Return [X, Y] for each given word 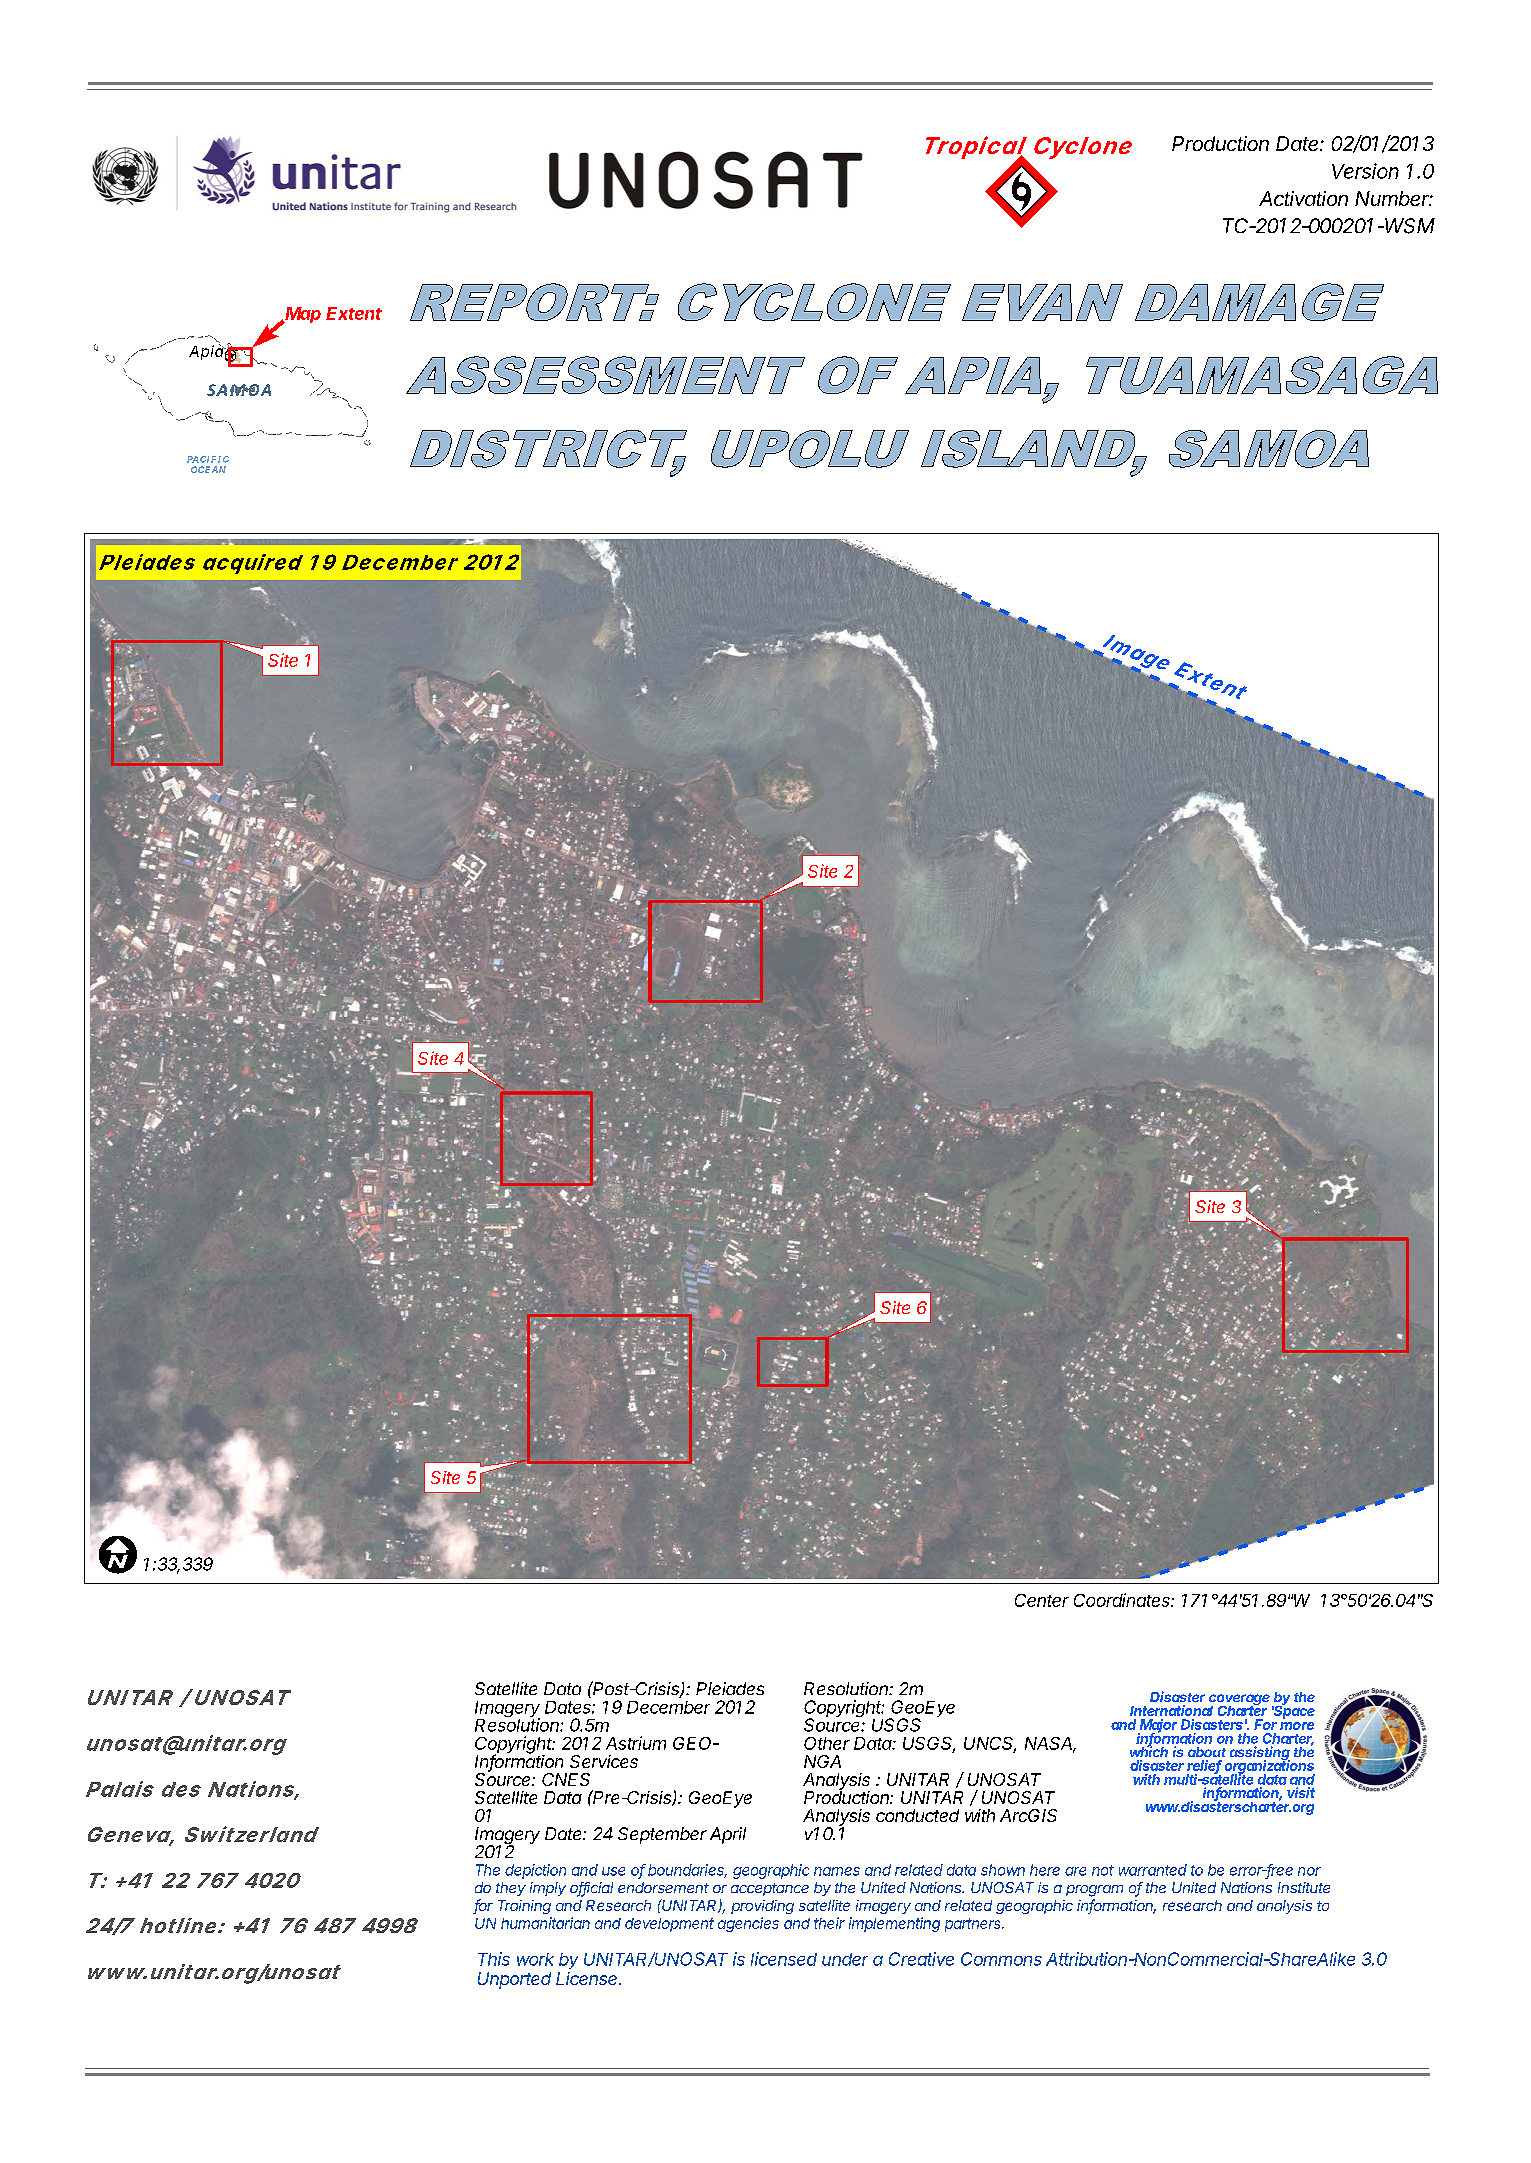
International [1171, 1710]
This [494, 1959]
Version [1365, 171]
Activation [1303, 198]
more [1297, 1726]
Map [302, 315]
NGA [822, 1761]
